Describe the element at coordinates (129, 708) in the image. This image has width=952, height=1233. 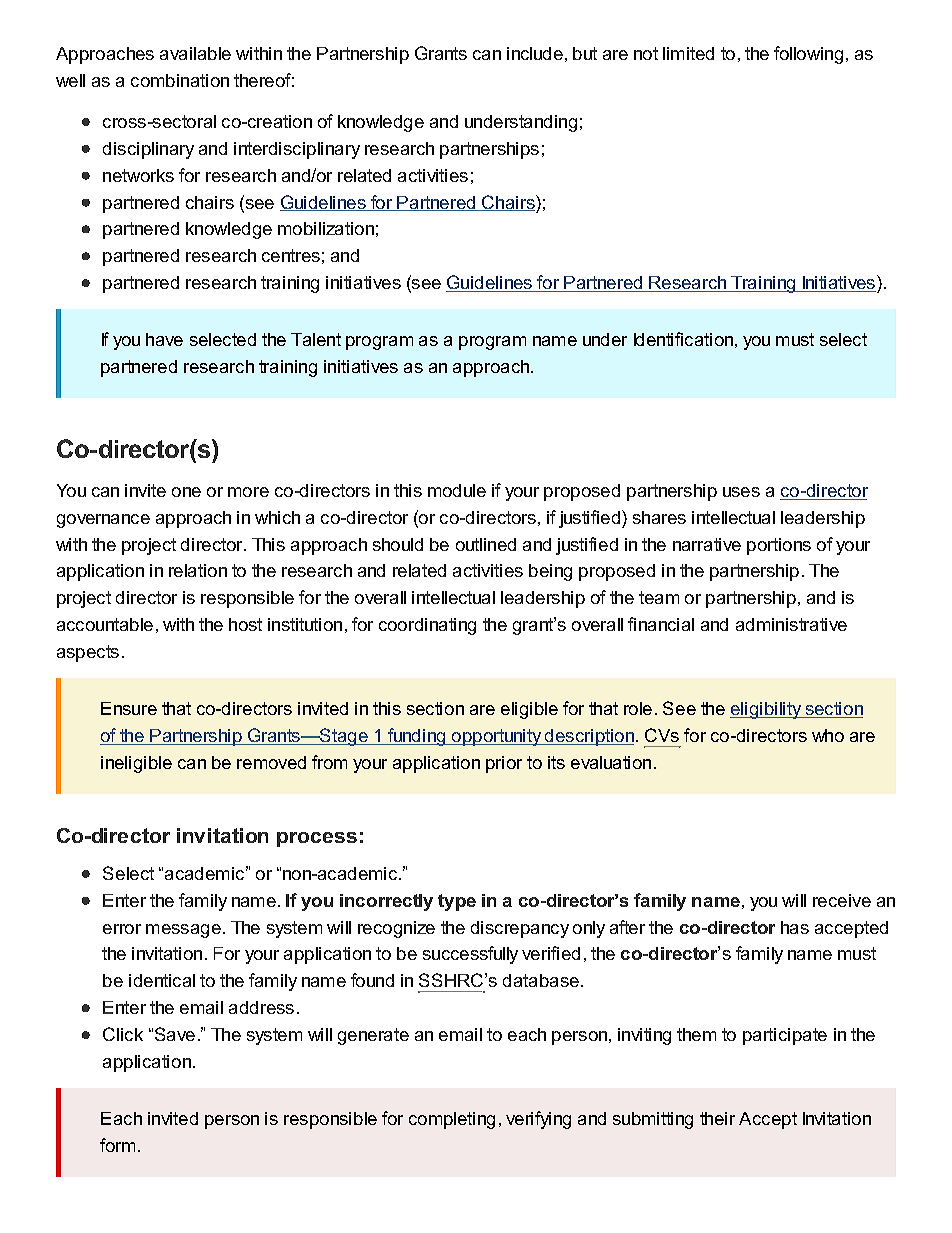
I see `Ensure` at that location.
